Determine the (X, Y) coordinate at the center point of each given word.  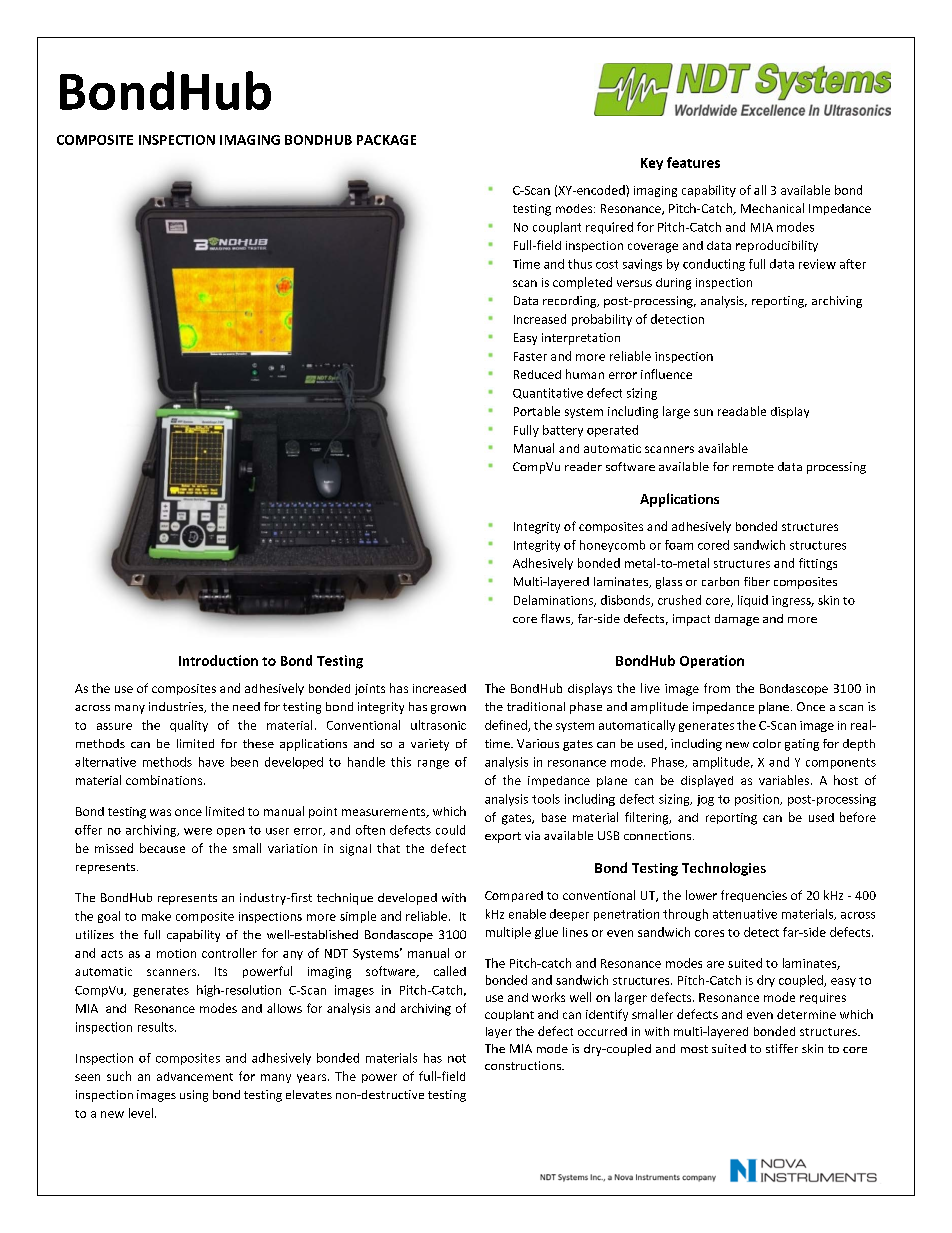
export (503, 837)
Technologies (724, 869)
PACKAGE (386, 140)
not (457, 1058)
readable (742, 411)
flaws (556, 619)
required (609, 228)
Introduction (218, 660)
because (162, 848)
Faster (530, 356)
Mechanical (772, 208)
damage (737, 620)
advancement (195, 1076)
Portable (537, 411)
